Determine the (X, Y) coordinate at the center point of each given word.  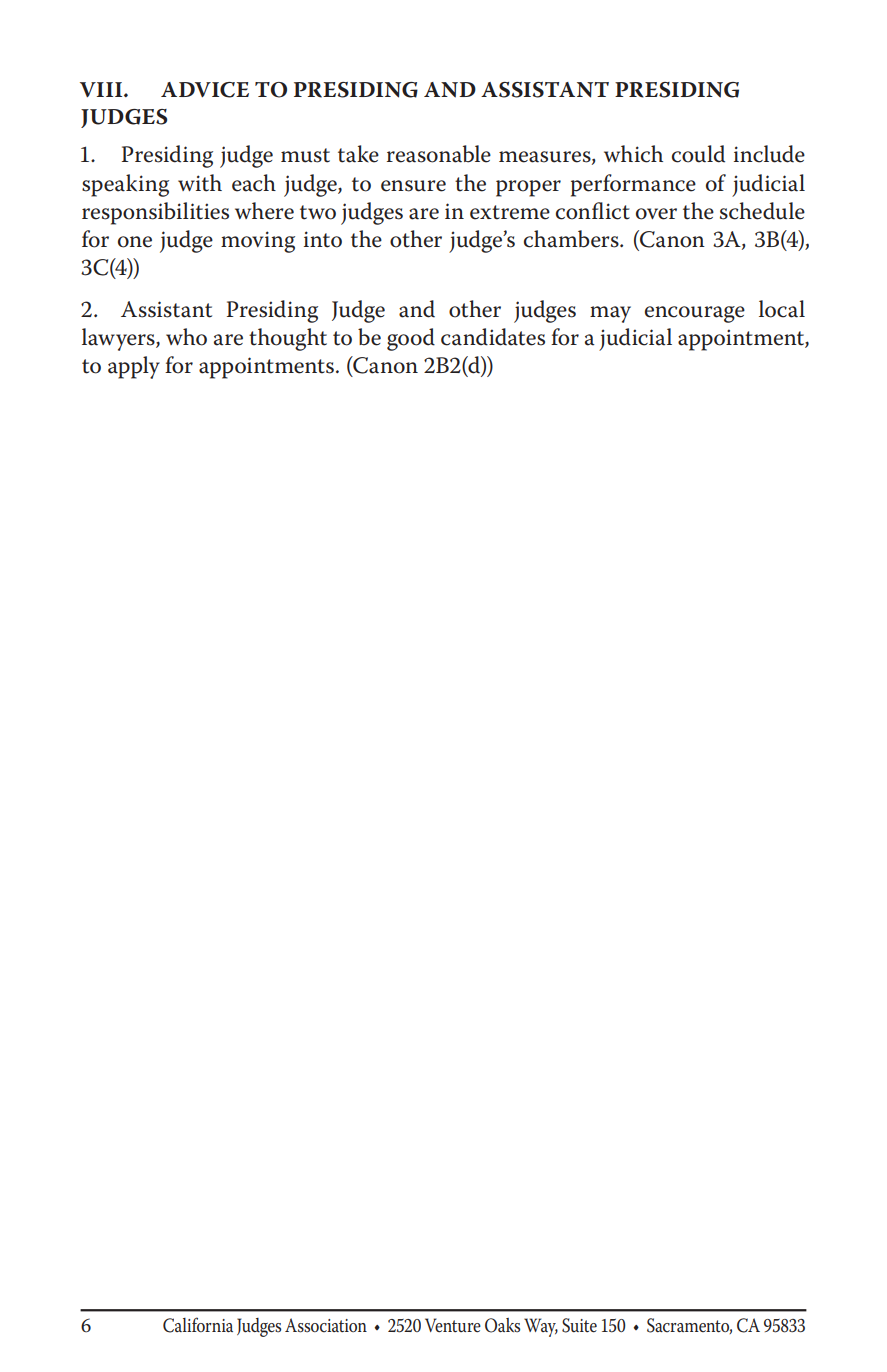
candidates (493, 337)
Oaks (502, 1325)
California (198, 1325)
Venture (453, 1325)
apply (134, 367)
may (610, 314)
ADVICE (205, 90)
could (698, 154)
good (411, 339)
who (186, 337)
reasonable (439, 154)
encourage (695, 314)
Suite (579, 1325)
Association (326, 1325)
